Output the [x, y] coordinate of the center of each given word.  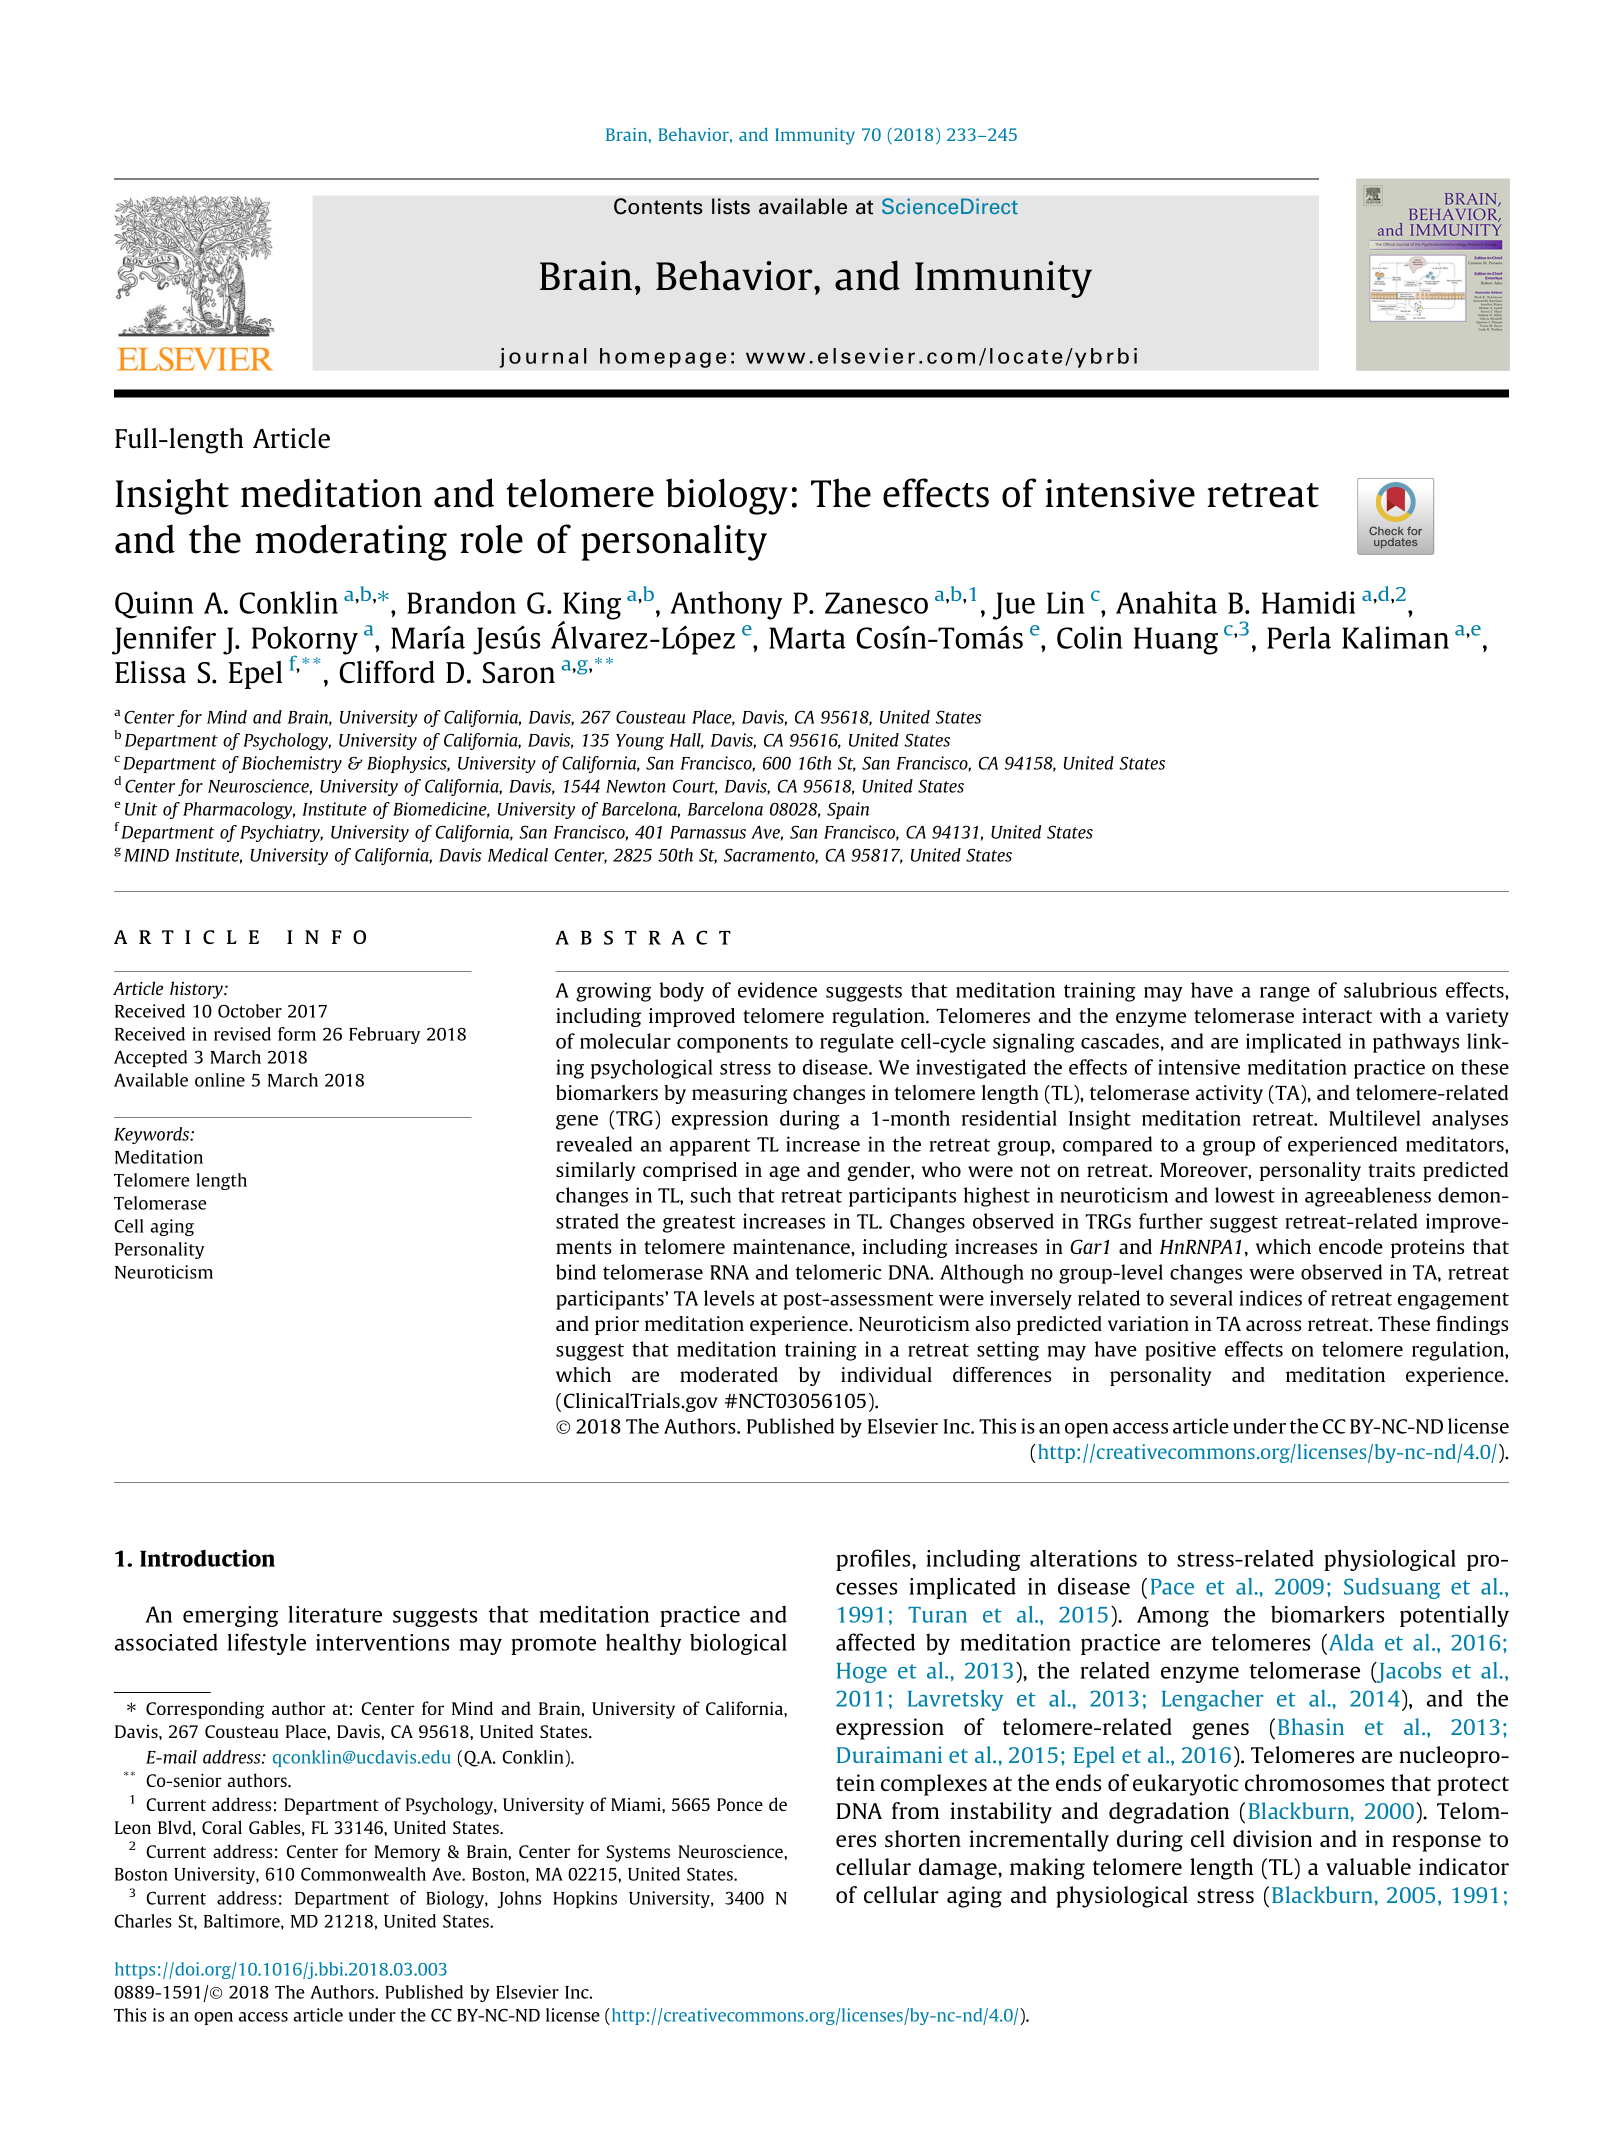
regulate [857, 1043]
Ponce [740, 1804]
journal [543, 358]
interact [1337, 1015]
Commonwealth [363, 1874]
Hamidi [1308, 602]
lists [731, 206]
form [297, 1034]
